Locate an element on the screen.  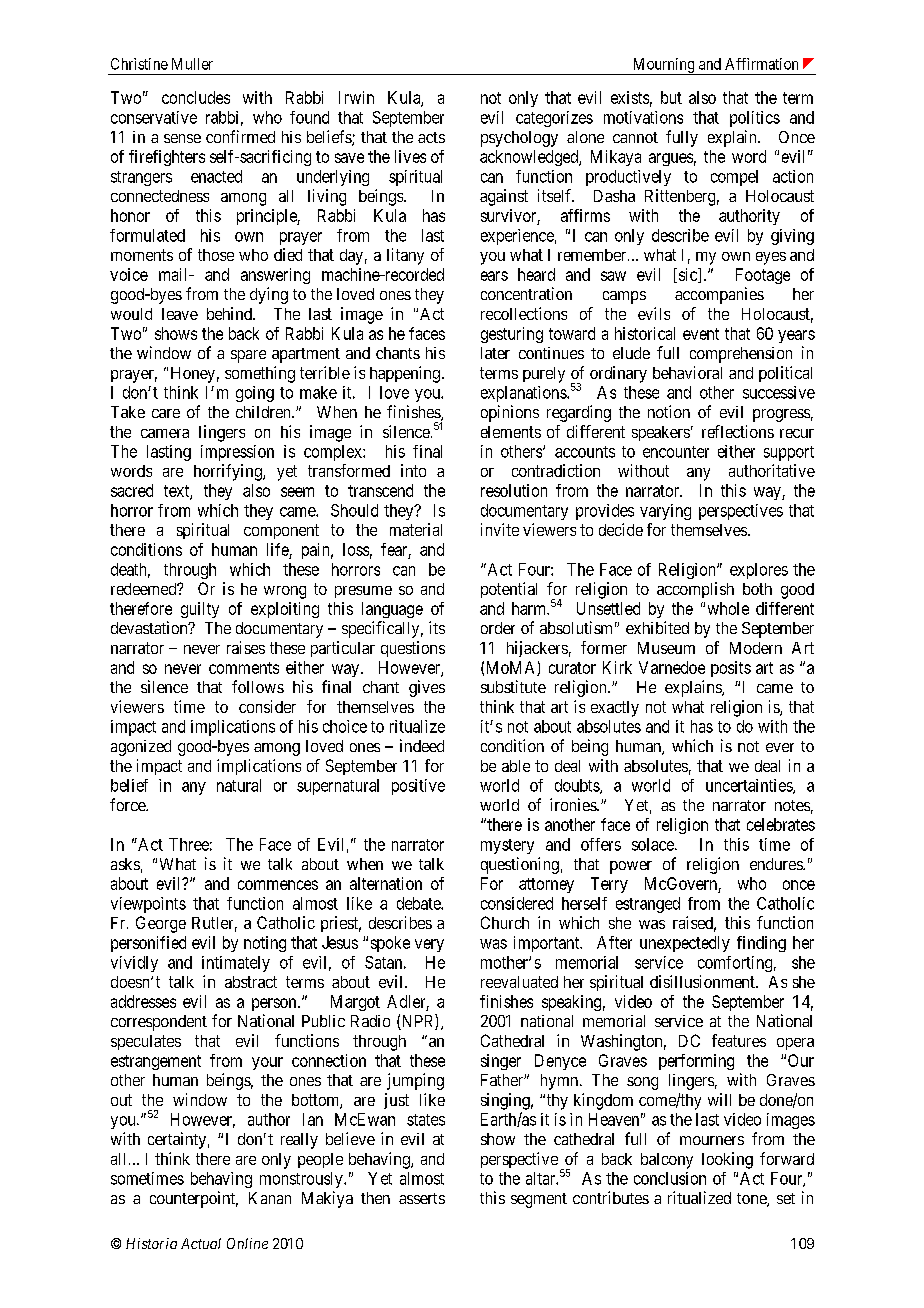
asserts is located at coordinates (422, 1198).
